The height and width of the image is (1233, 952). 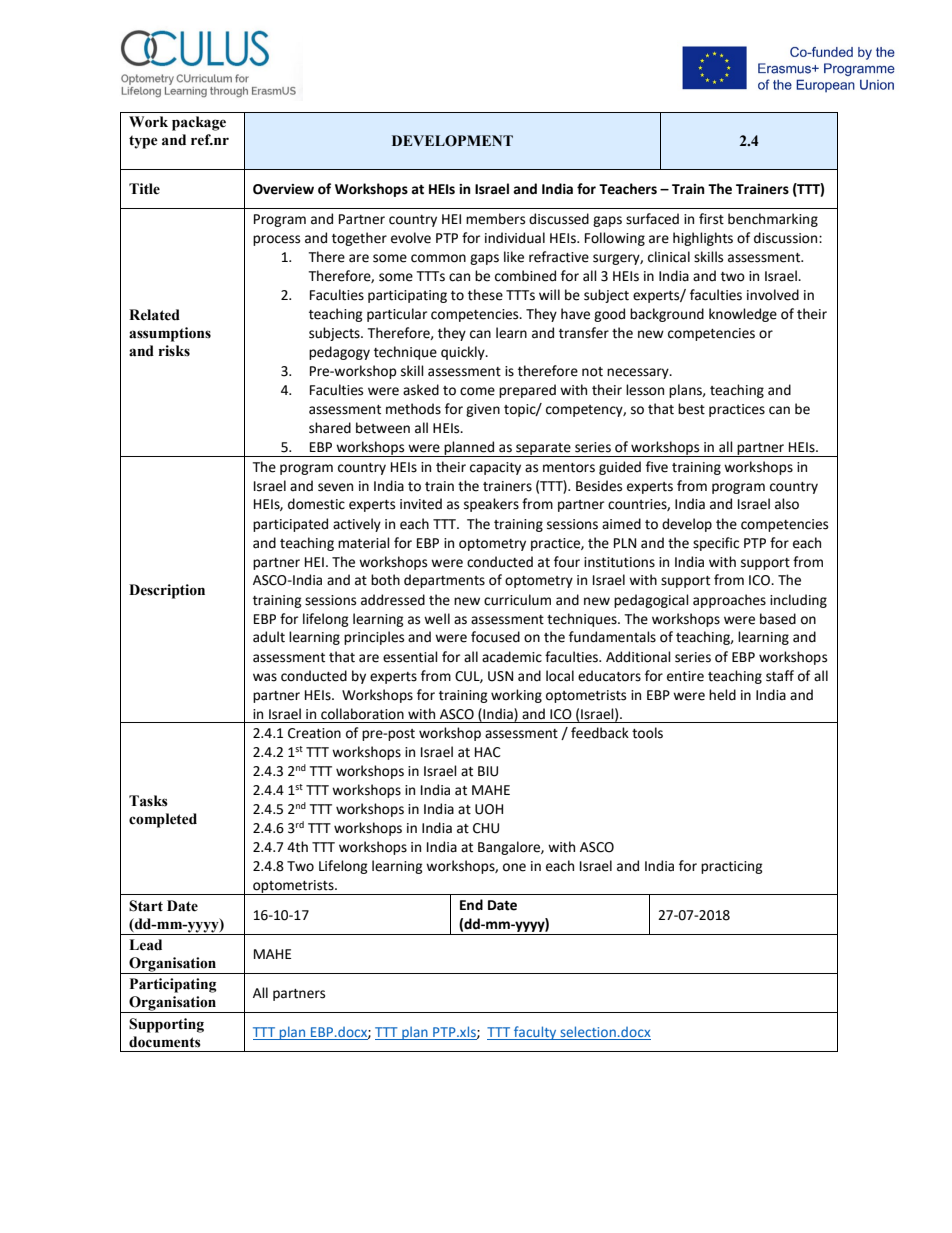 I want to click on faculty, so click(x=535, y=1033).
